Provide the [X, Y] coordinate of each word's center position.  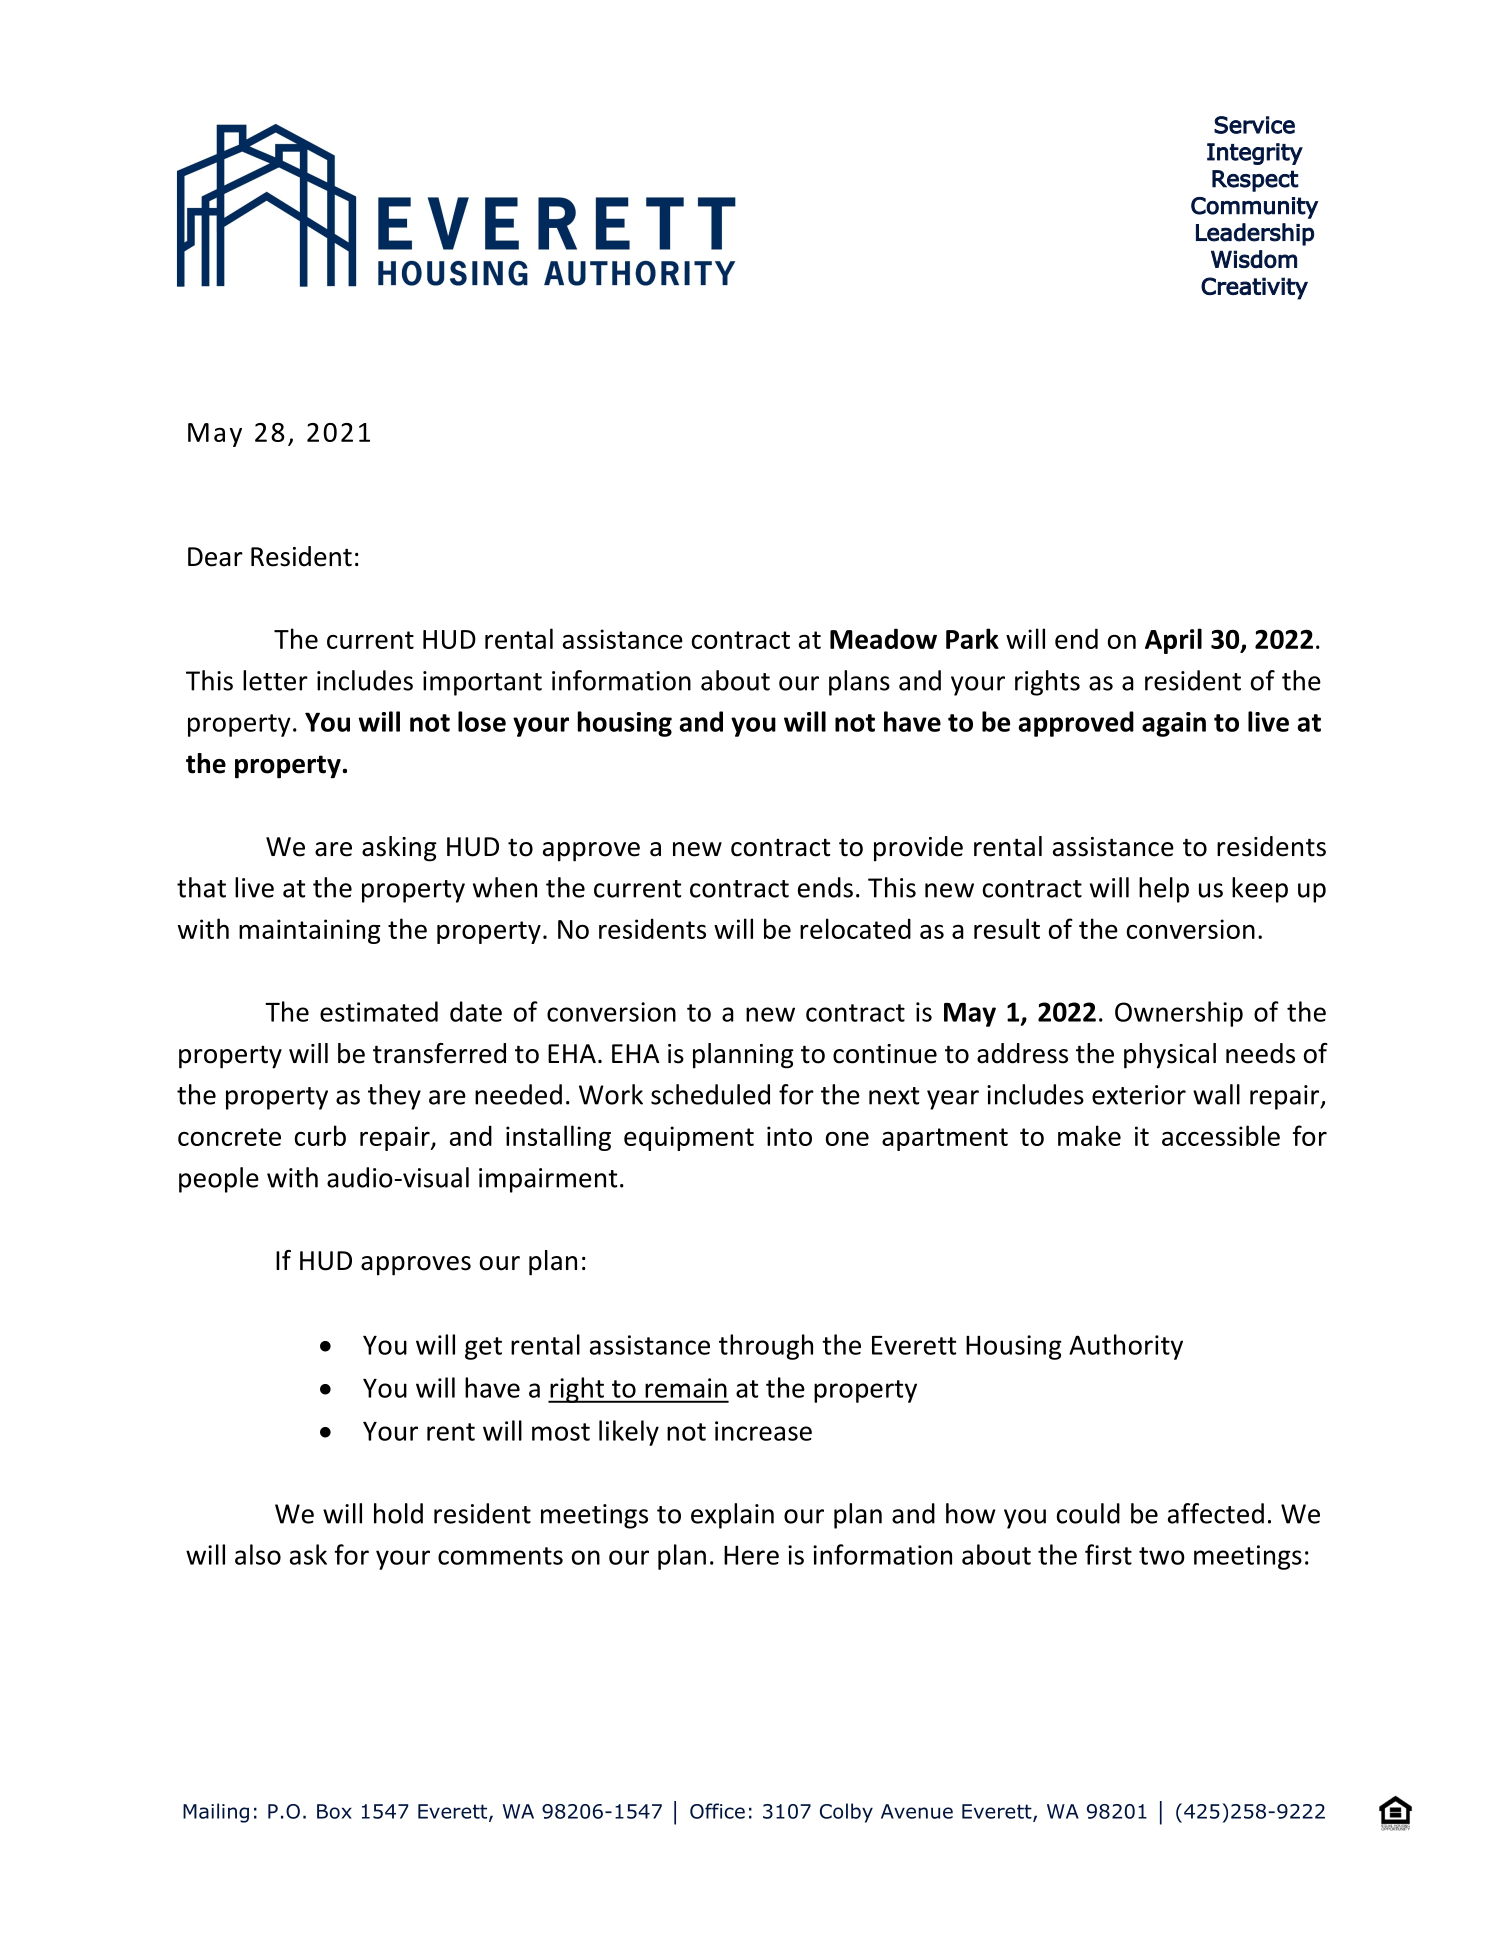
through [766, 1347]
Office [717, 1811]
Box [334, 1811]
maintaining [309, 931]
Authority [1126, 1347]
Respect [1255, 181]
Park [972, 638]
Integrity [1255, 154]
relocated [855, 928]
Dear [215, 557]
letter [275, 680]
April [1173, 641]
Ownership [1179, 1014]
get [483, 1348]
